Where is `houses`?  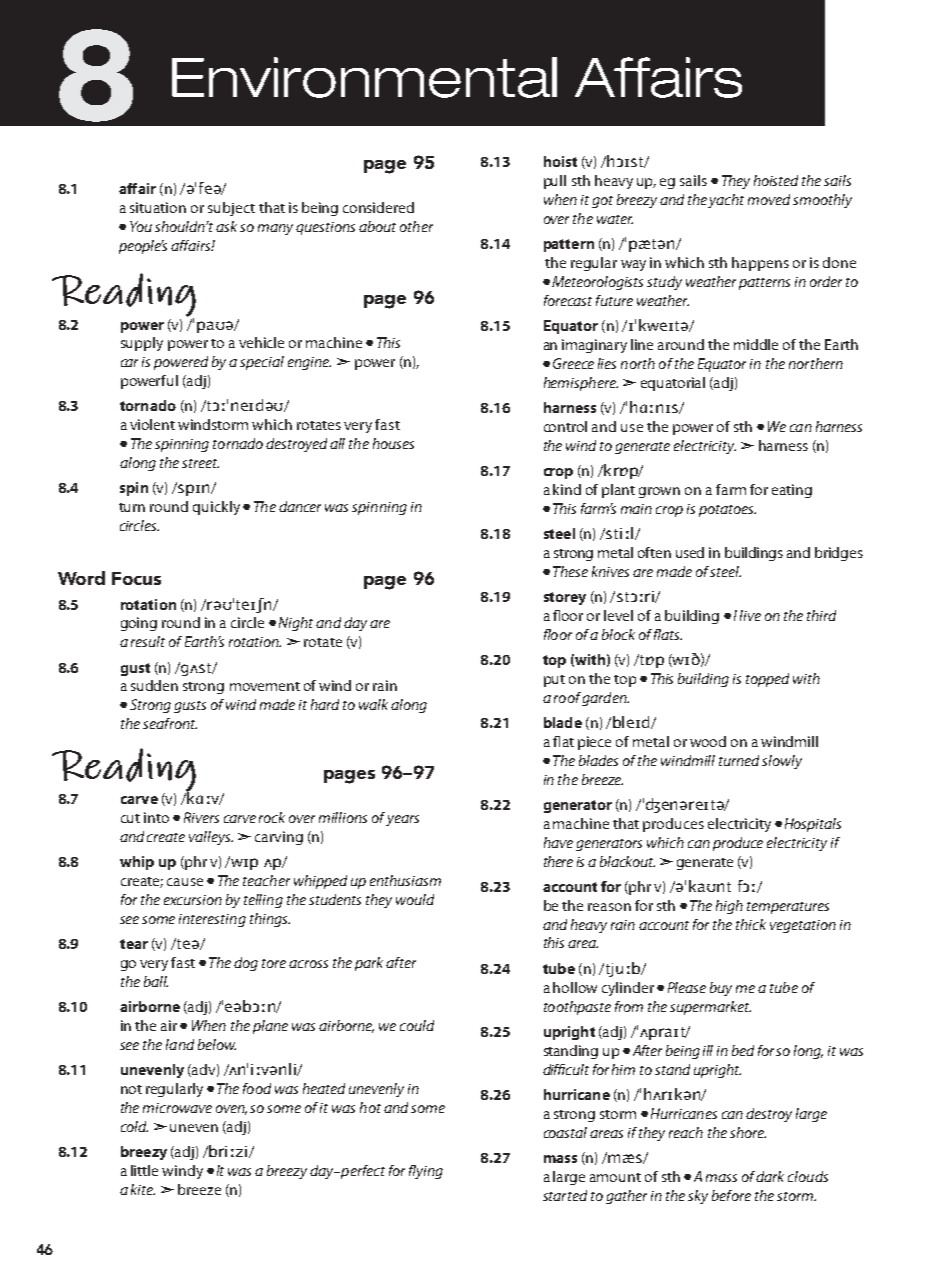
houses is located at coordinates (393, 443).
